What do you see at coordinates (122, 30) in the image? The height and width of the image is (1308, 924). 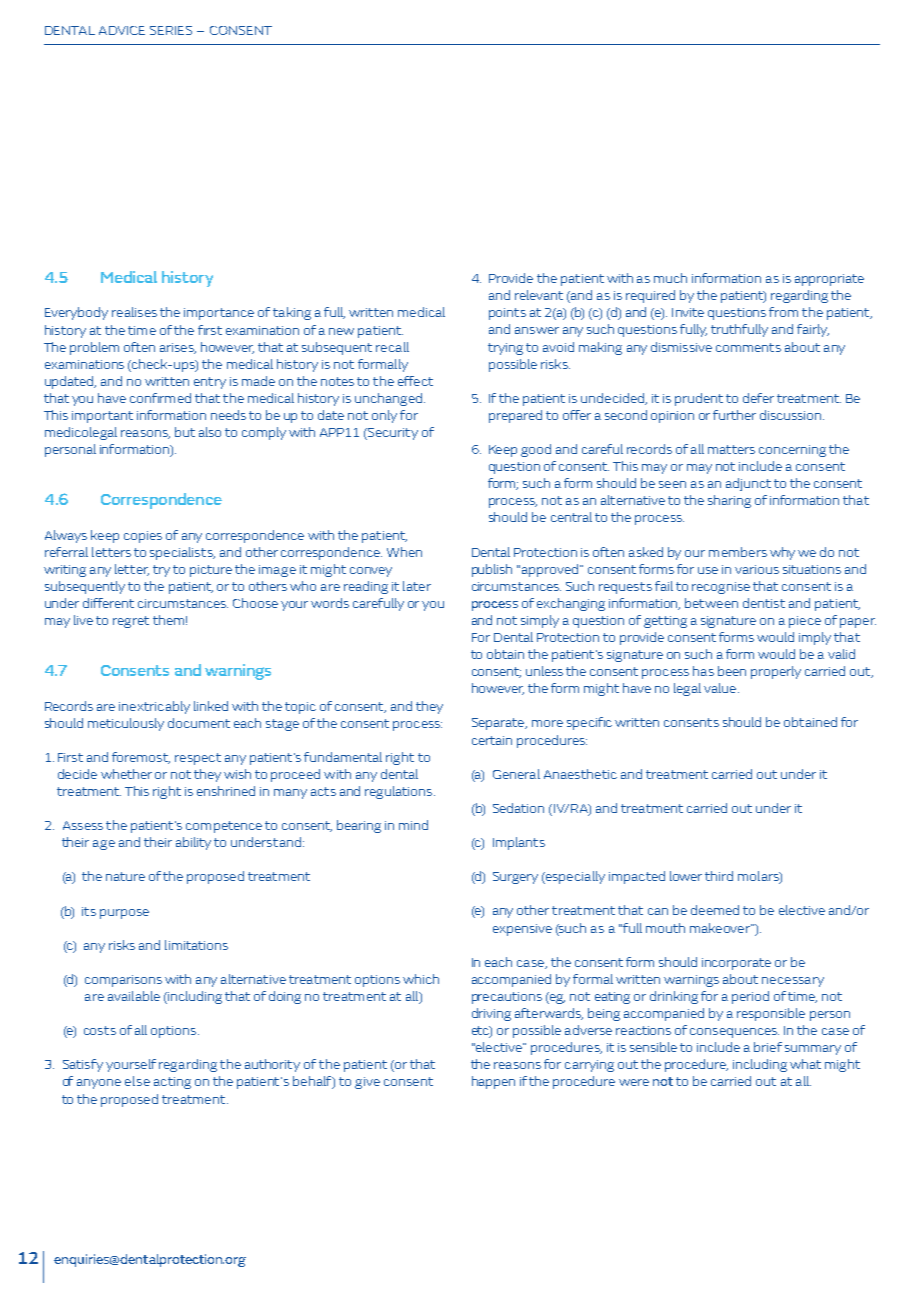 I see `ADVICE` at bounding box center [122, 30].
